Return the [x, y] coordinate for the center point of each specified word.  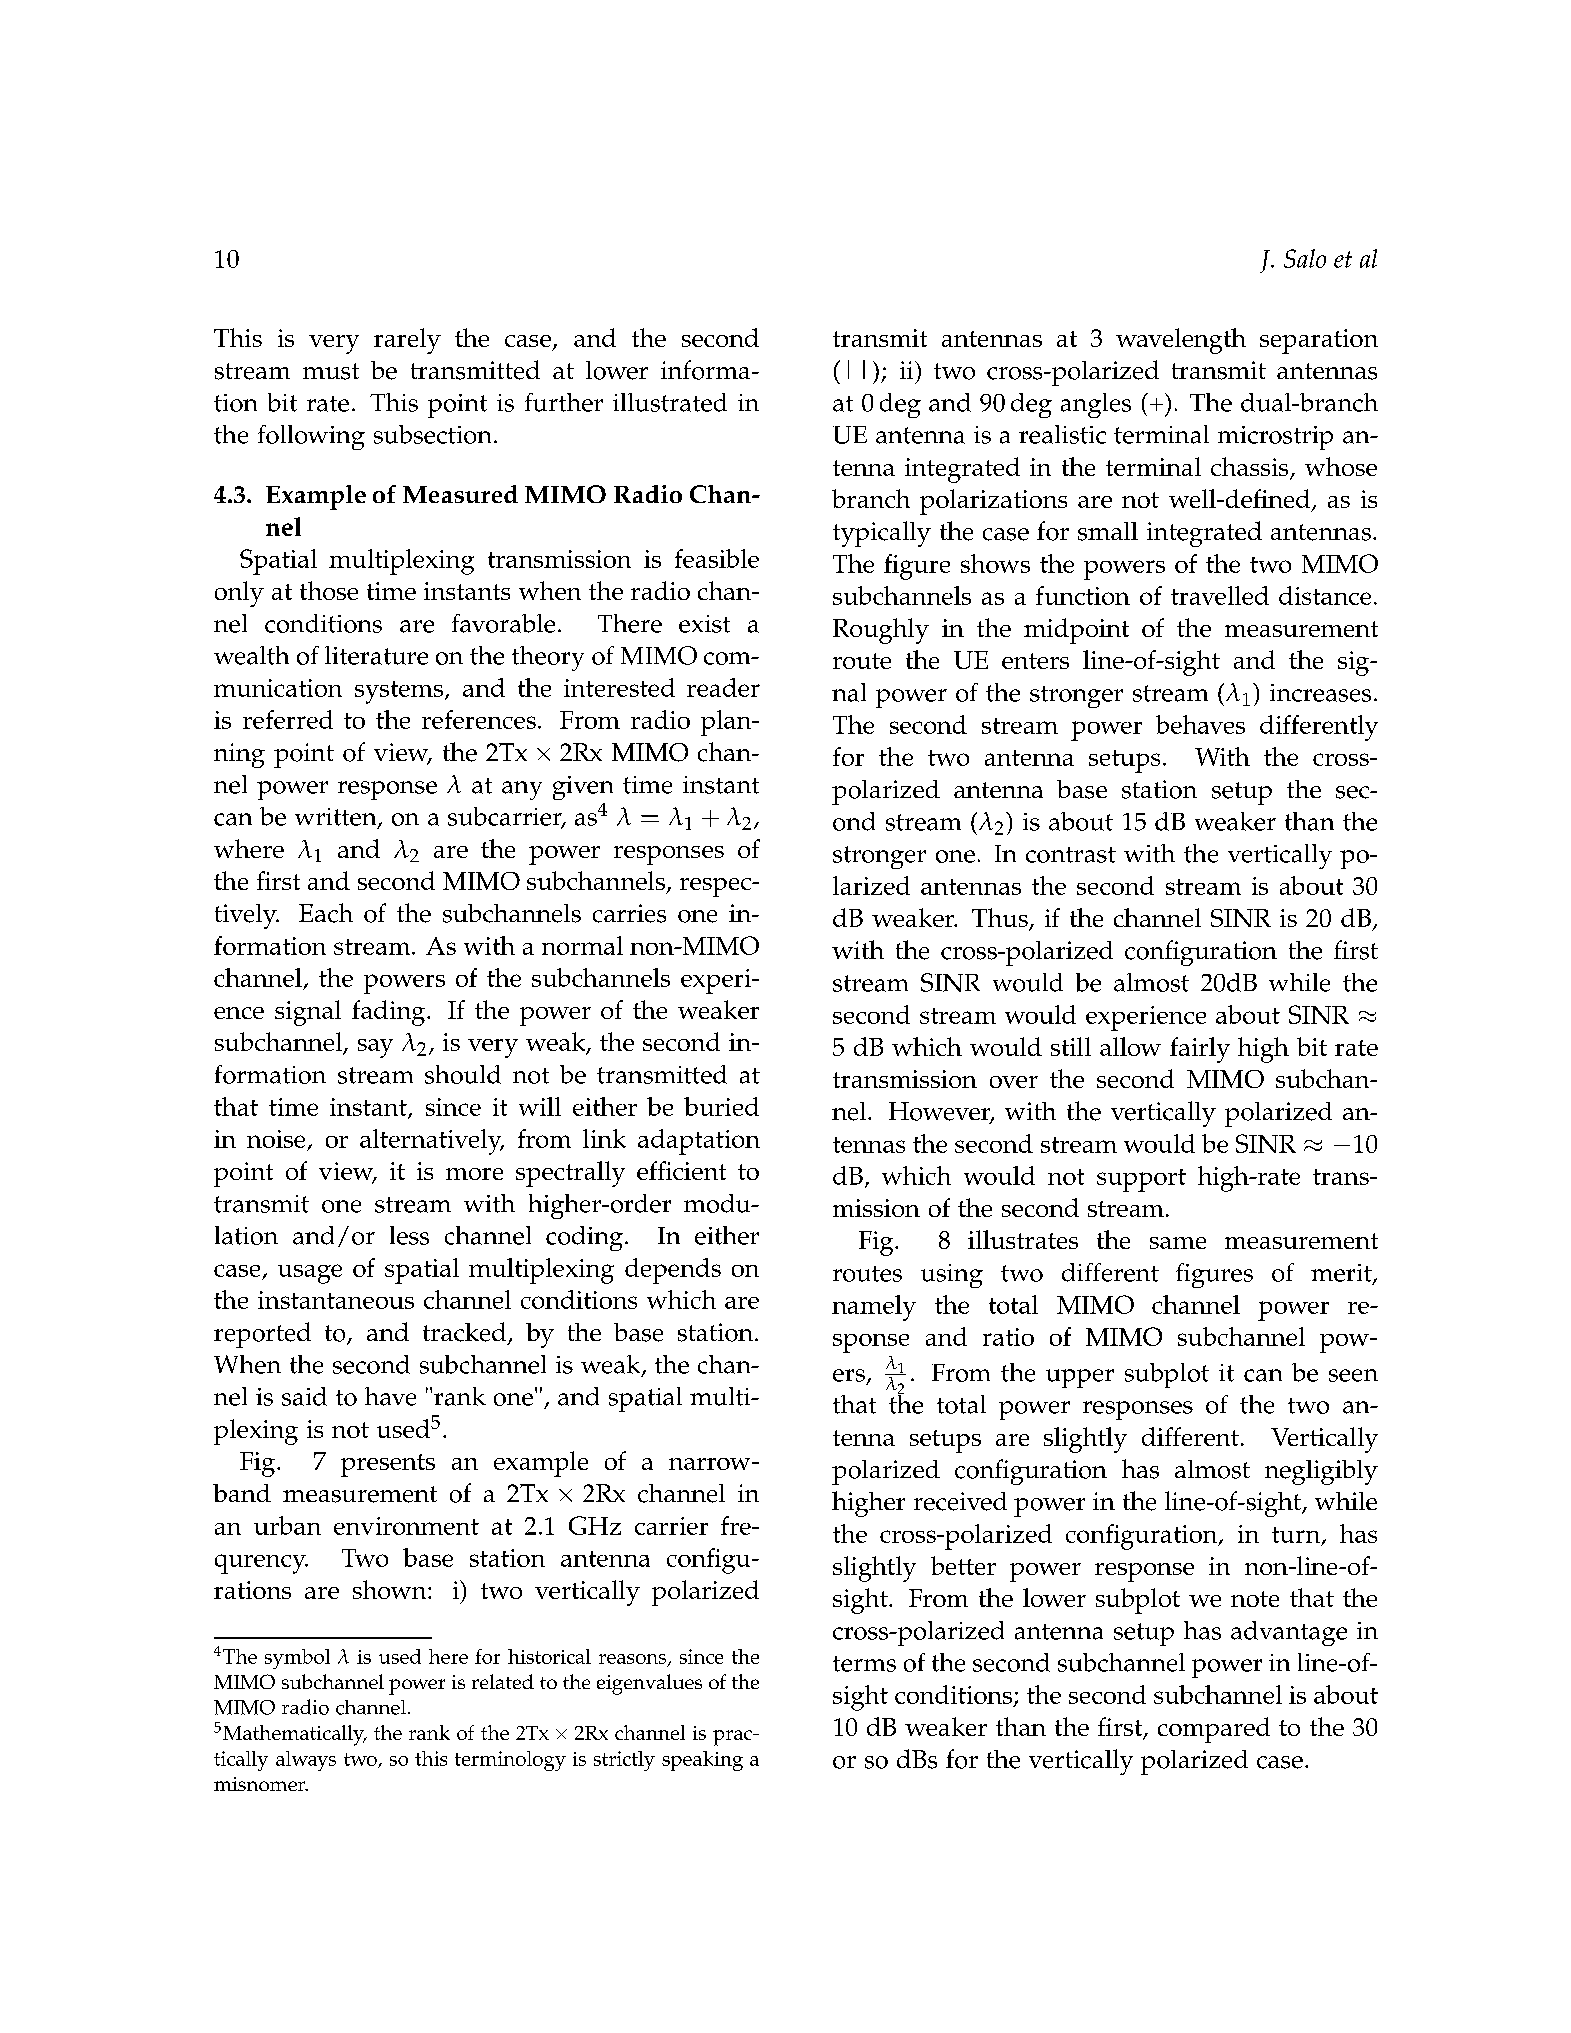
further [564, 402]
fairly [1200, 1050]
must [331, 371]
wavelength [1181, 341]
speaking [702, 1761]
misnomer [261, 1784]
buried [721, 1106]
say [375, 1048]
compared [1214, 1730]
